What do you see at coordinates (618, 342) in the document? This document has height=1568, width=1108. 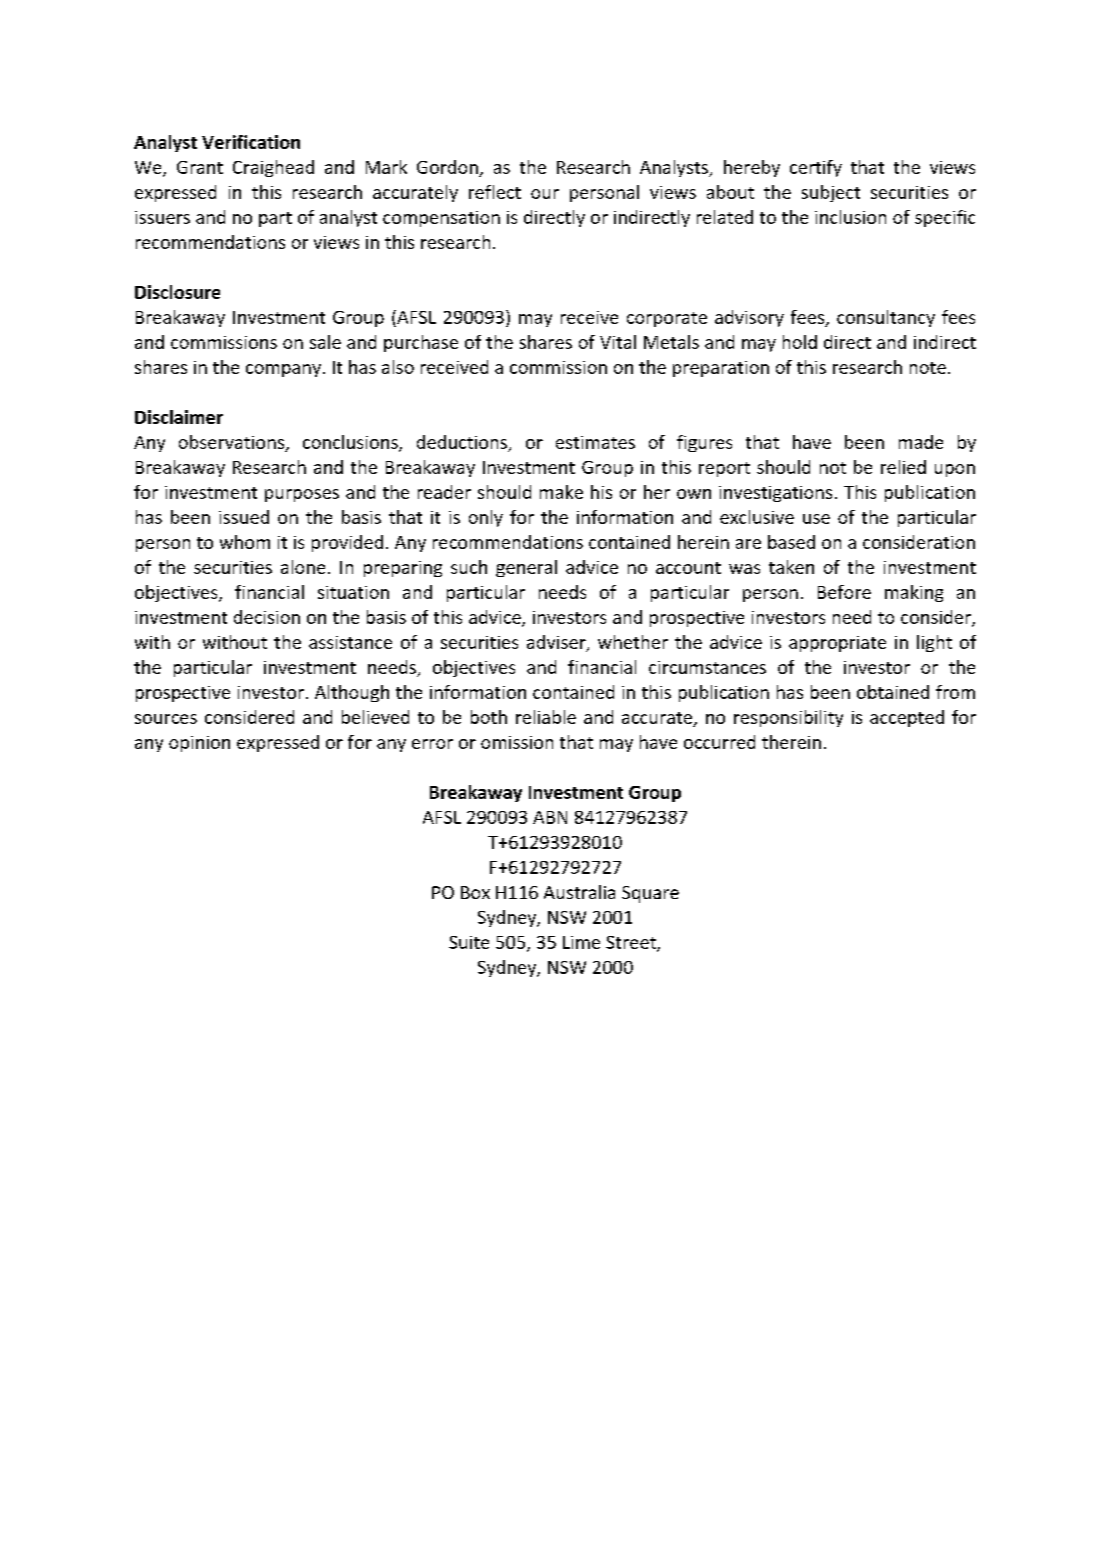 I see `Vital` at bounding box center [618, 342].
